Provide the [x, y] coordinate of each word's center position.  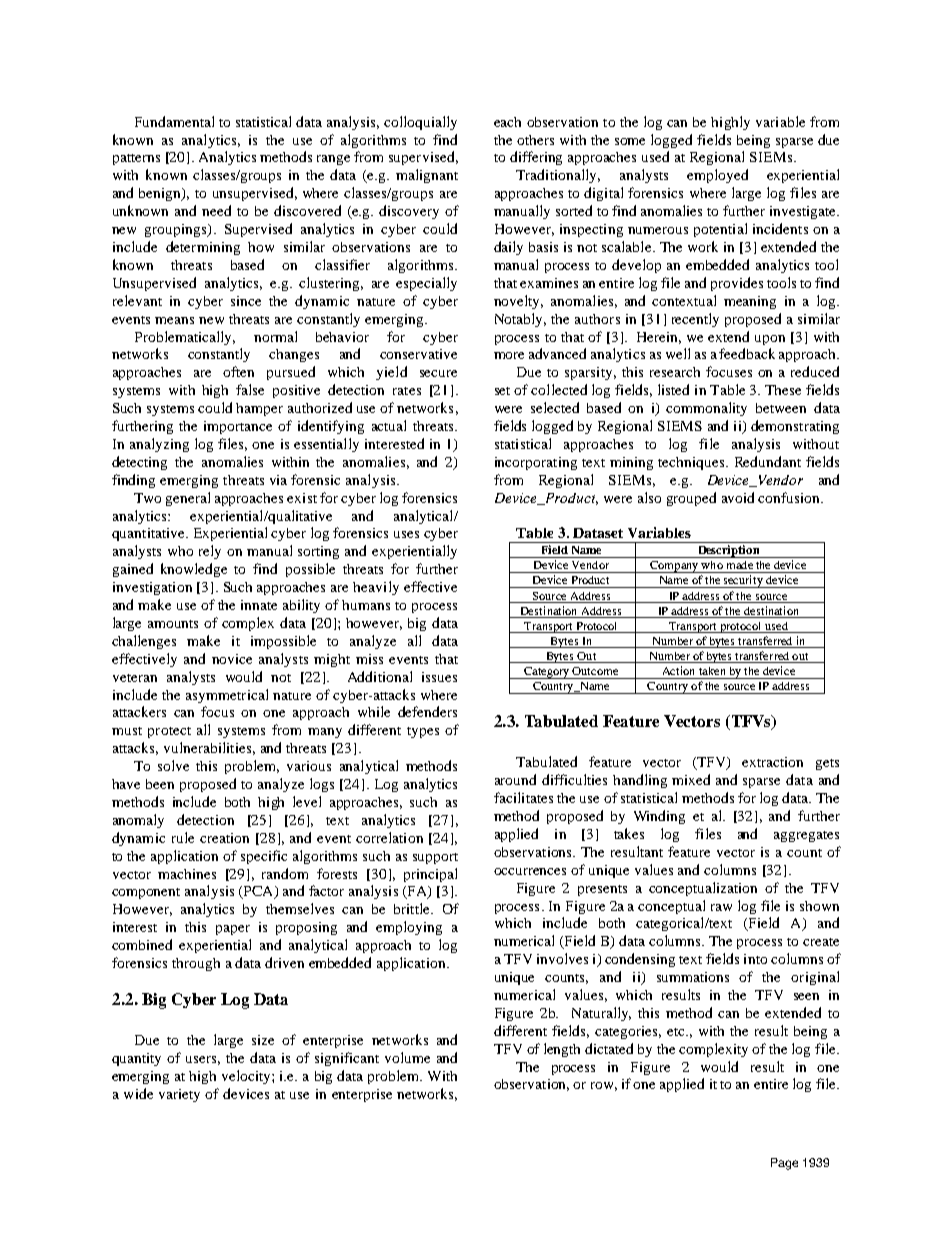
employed [717, 176]
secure [438, 373]
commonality [706, 409]
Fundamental [174, 121]
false [250, 389]
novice [232, 659]
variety [179, 1095]
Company [674, 567]
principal [430, 875]
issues [439, 677]
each [507, 122]
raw [721, 907]
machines [187, 874]
